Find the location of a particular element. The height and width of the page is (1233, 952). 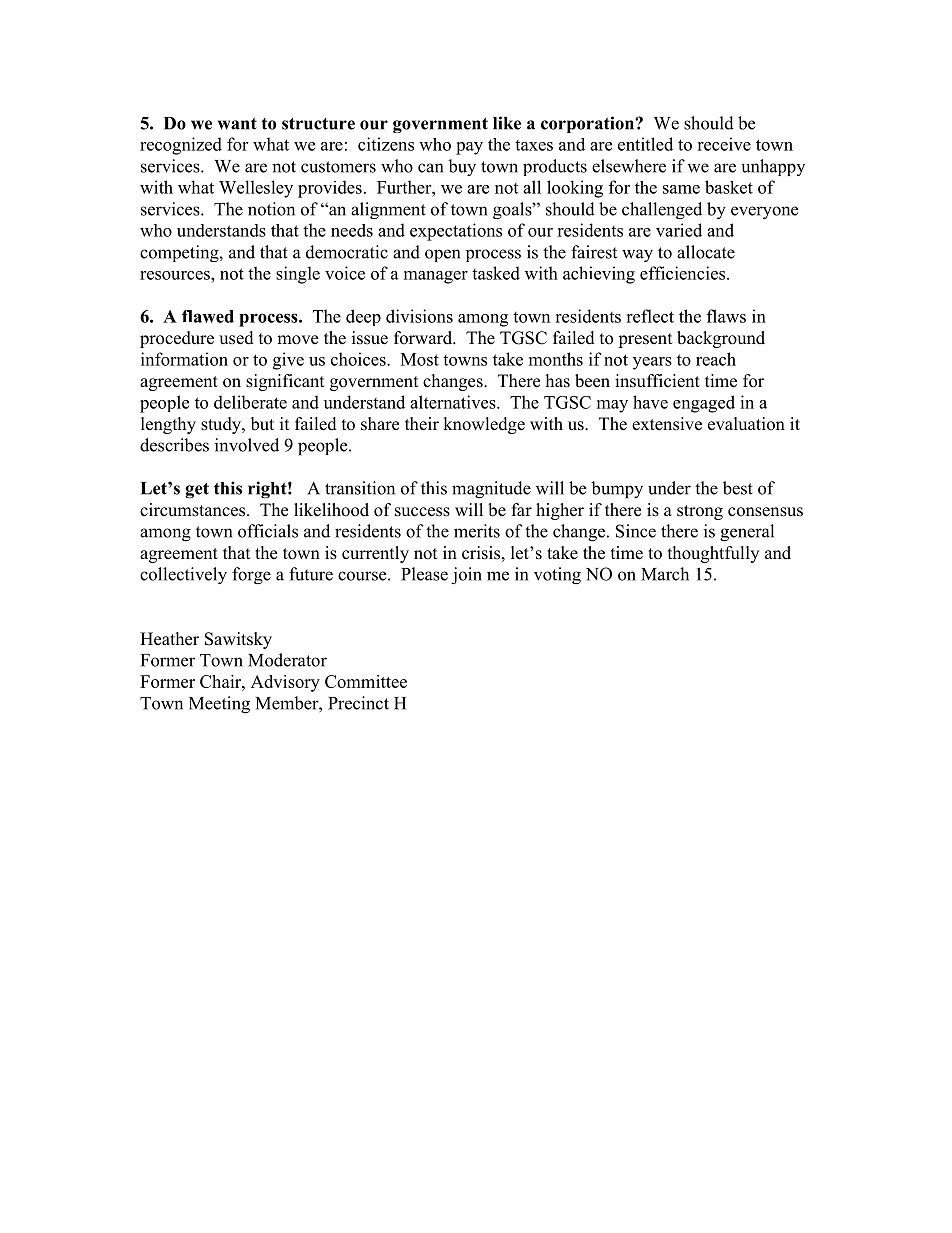

single is located at coordinates (298, 275).
